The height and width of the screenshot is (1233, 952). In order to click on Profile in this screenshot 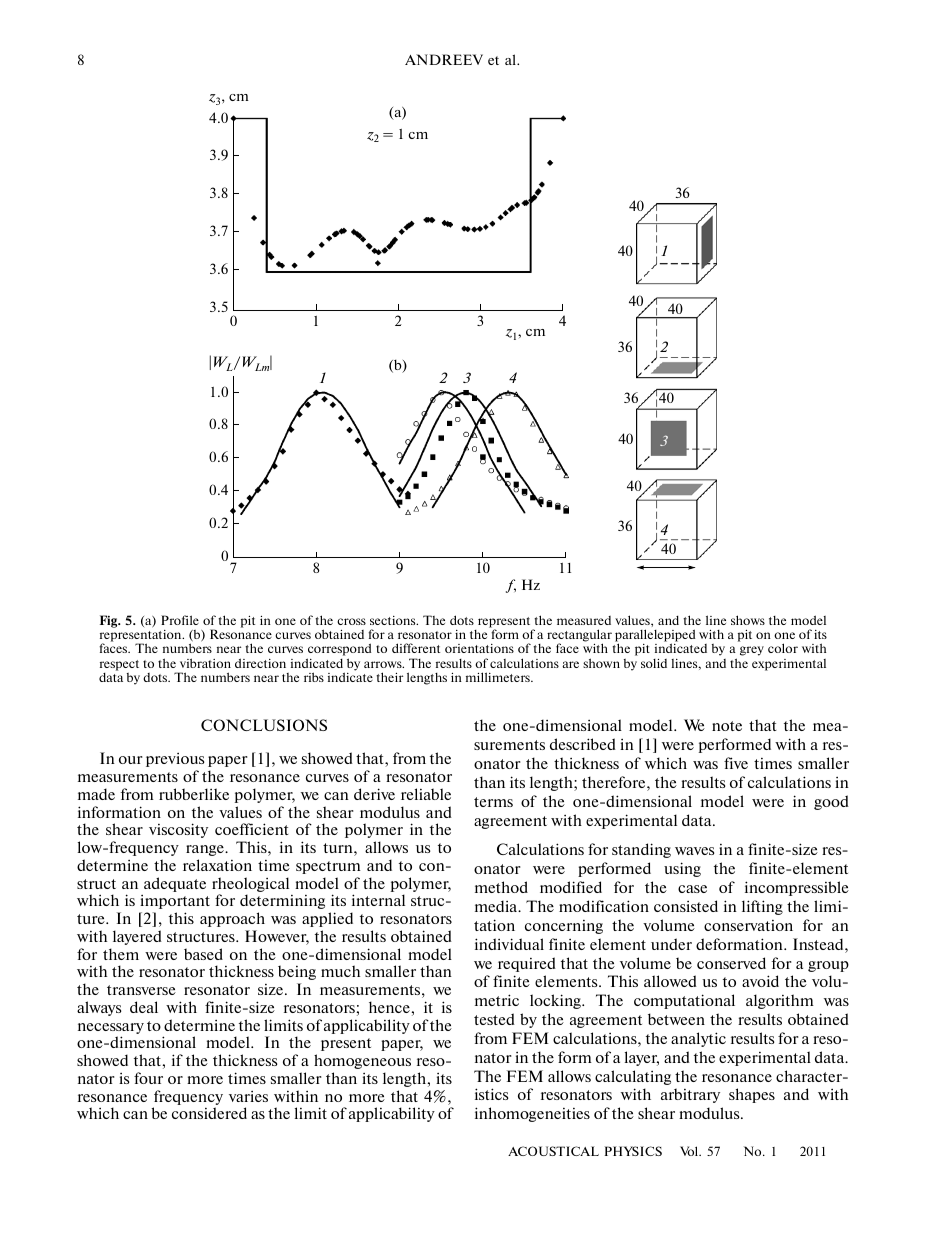, I will do `click(180, 620)`.
